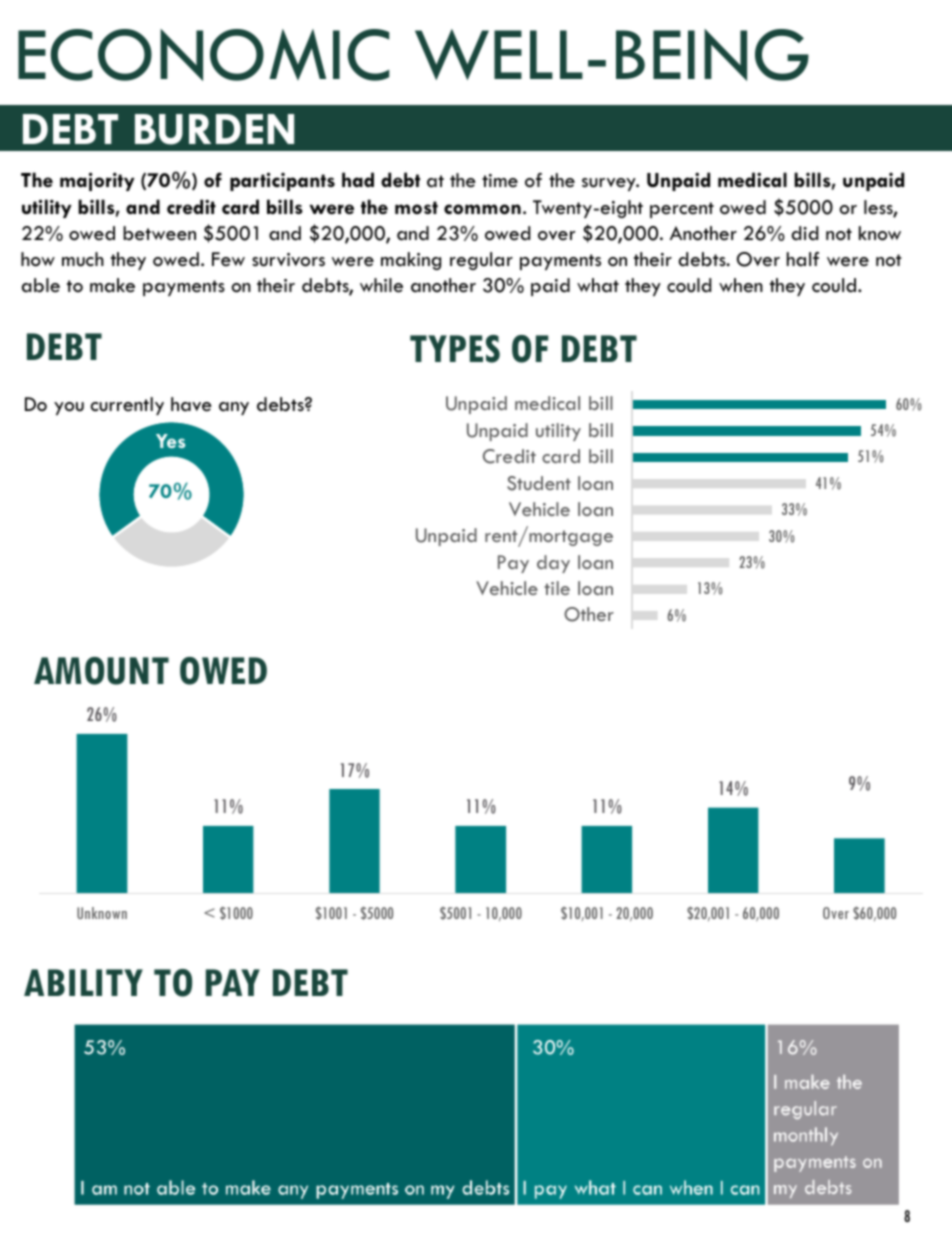  What do you see at coordinates (455, 349) in the screenshot?
I see `TYPES` at bounding box center [455, 349].
